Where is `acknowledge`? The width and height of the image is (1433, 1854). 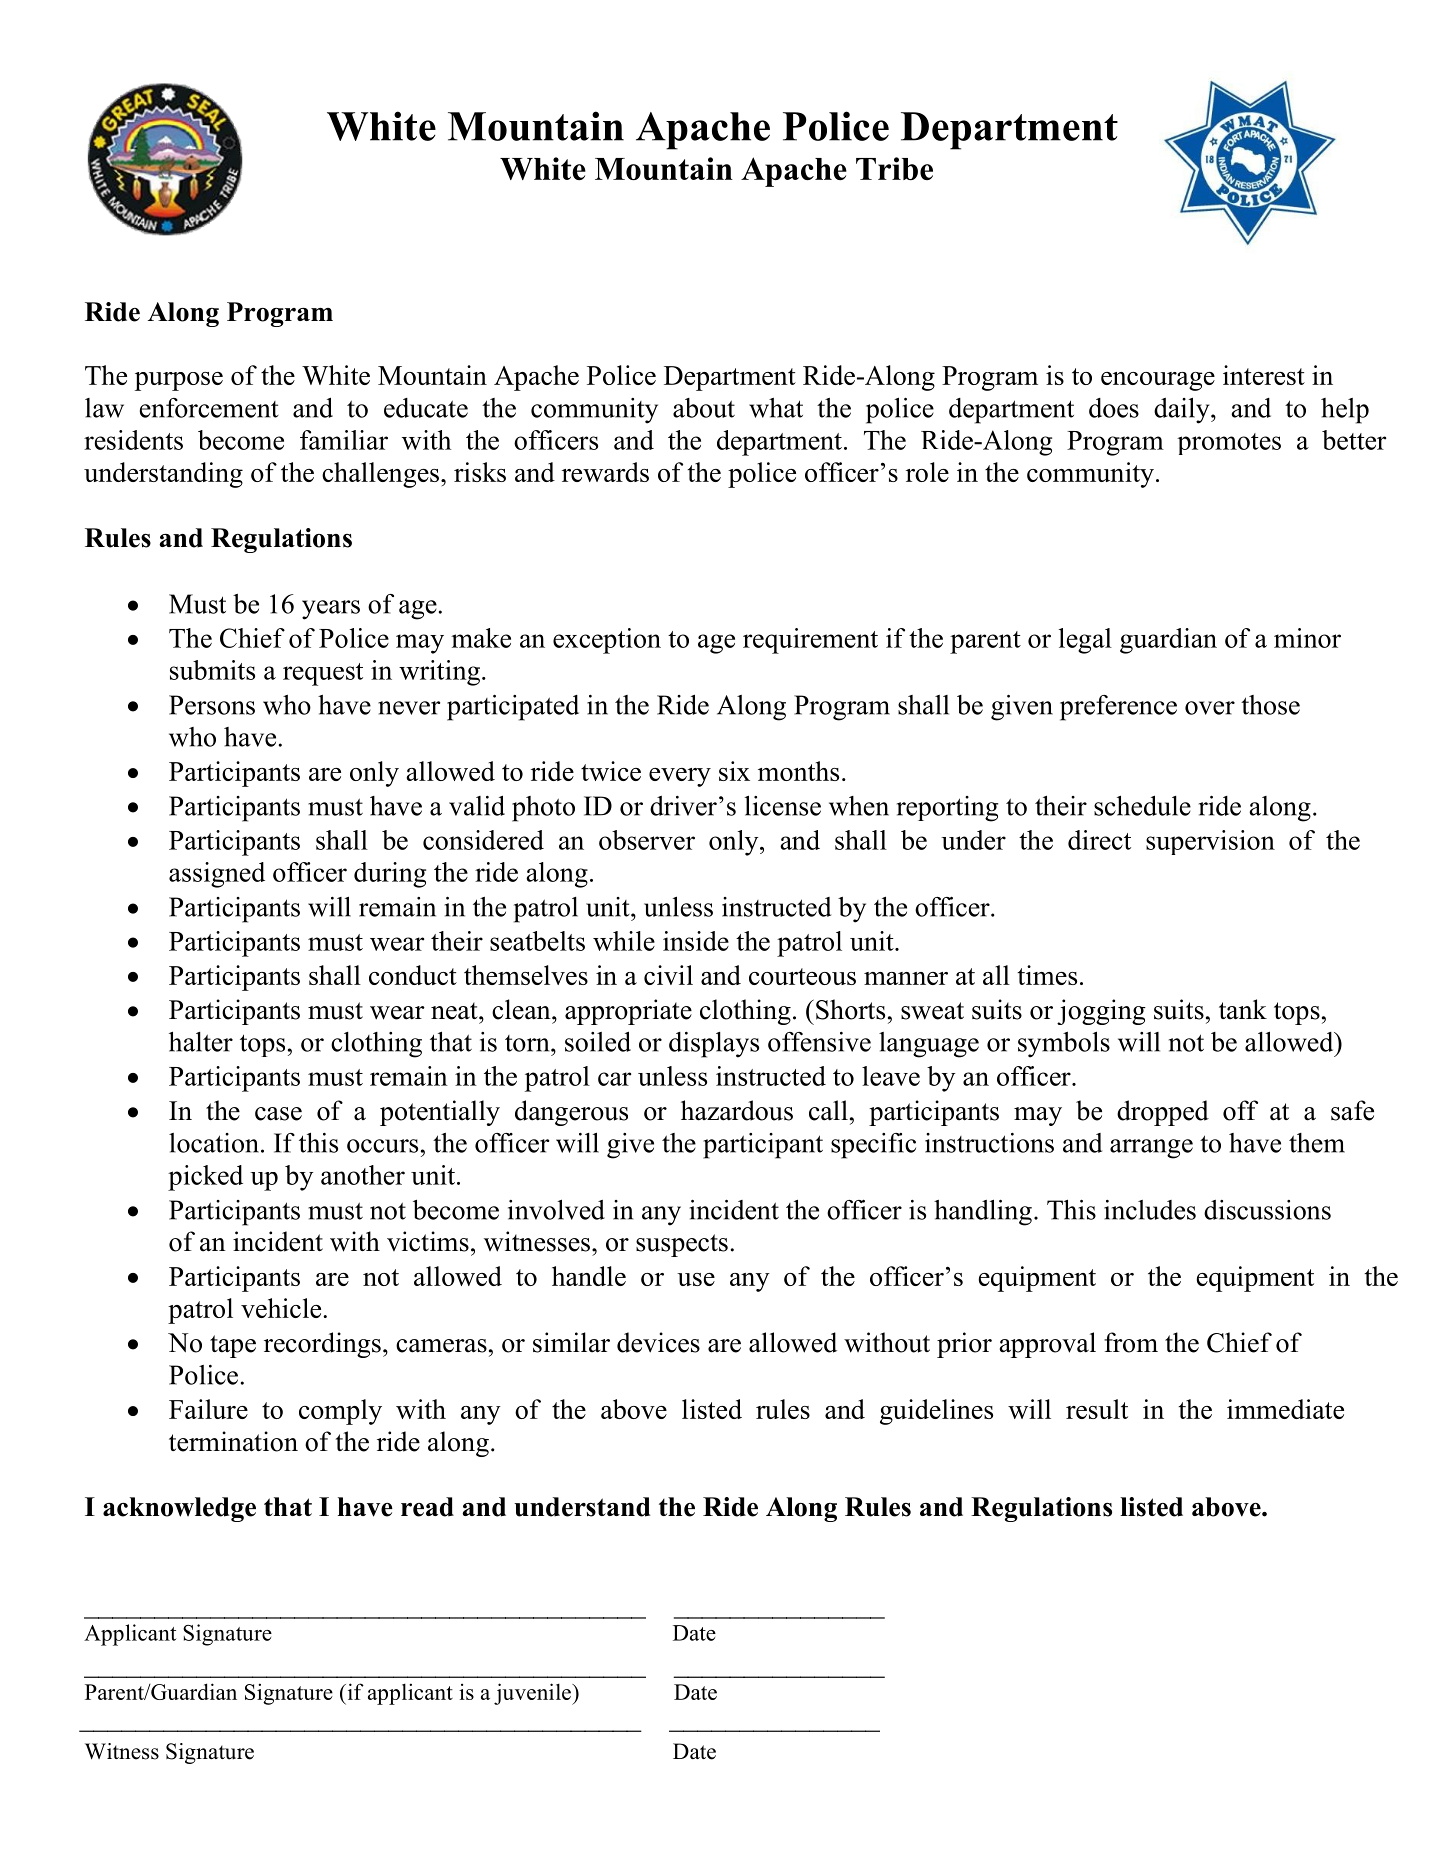 acknowledge is located at coordinates (179, 1509).
